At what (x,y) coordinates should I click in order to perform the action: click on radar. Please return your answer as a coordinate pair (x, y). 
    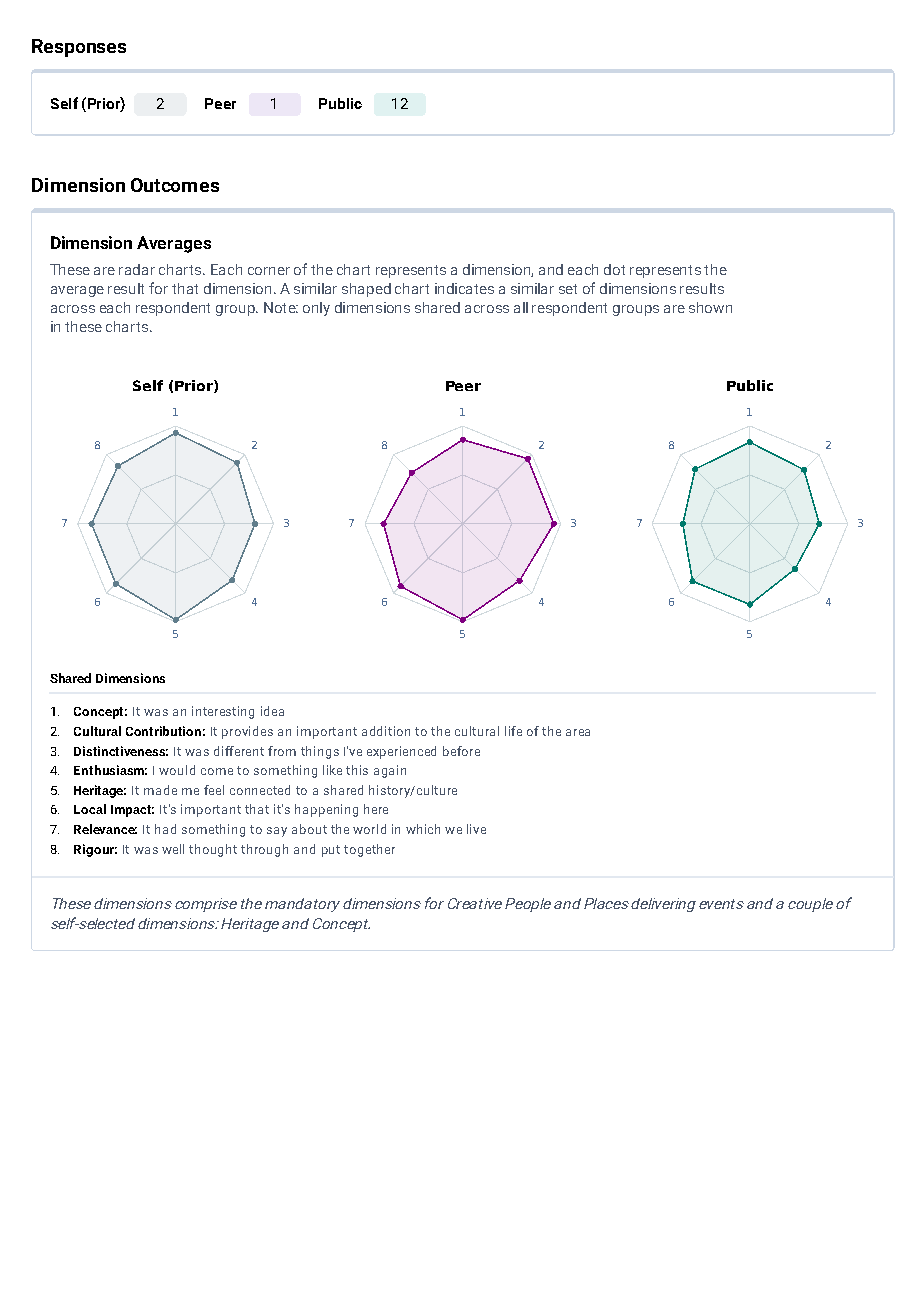
    Looking at the image, I should click on (137, 269).
